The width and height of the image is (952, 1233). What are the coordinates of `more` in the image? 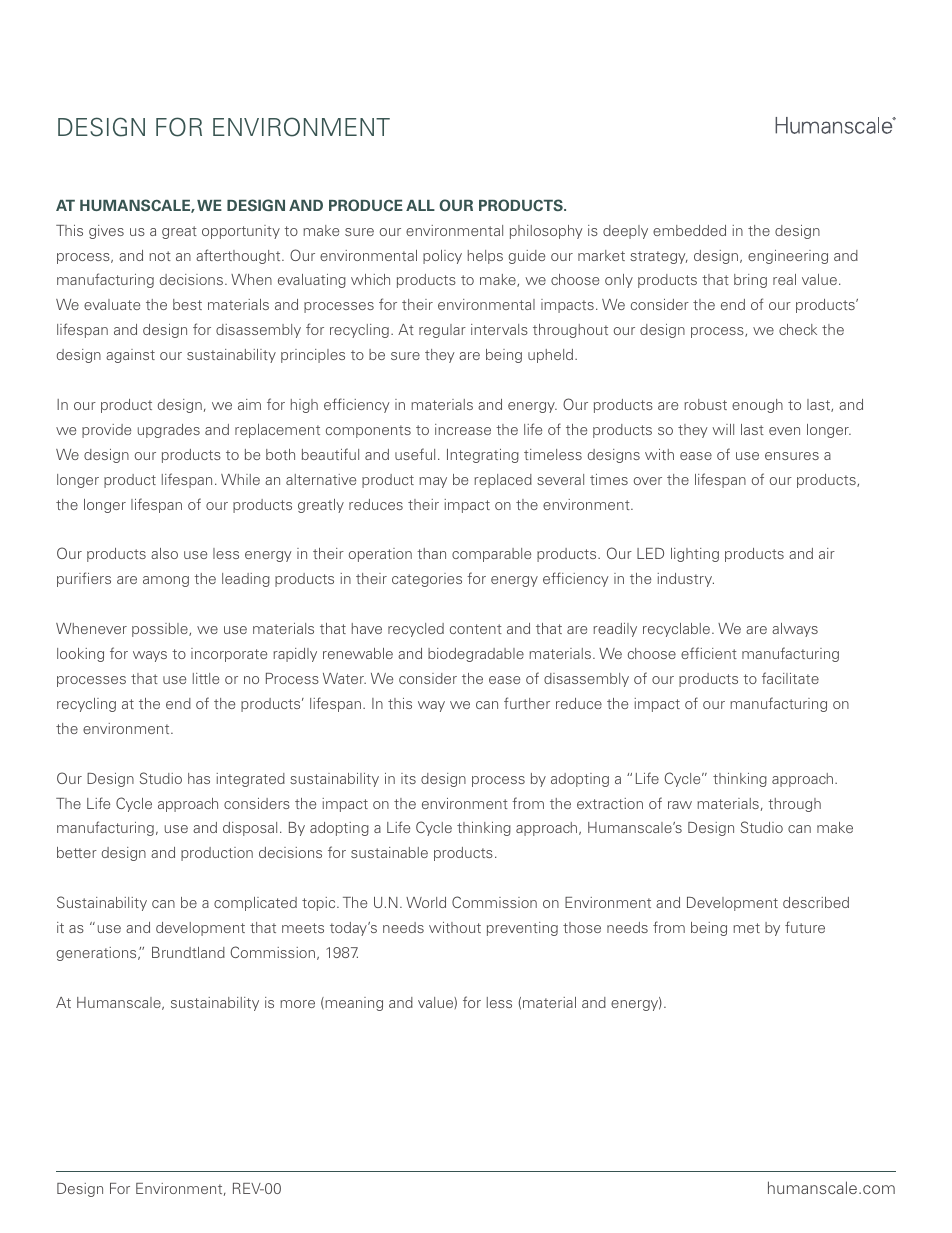 It's located at (297, 1004).
